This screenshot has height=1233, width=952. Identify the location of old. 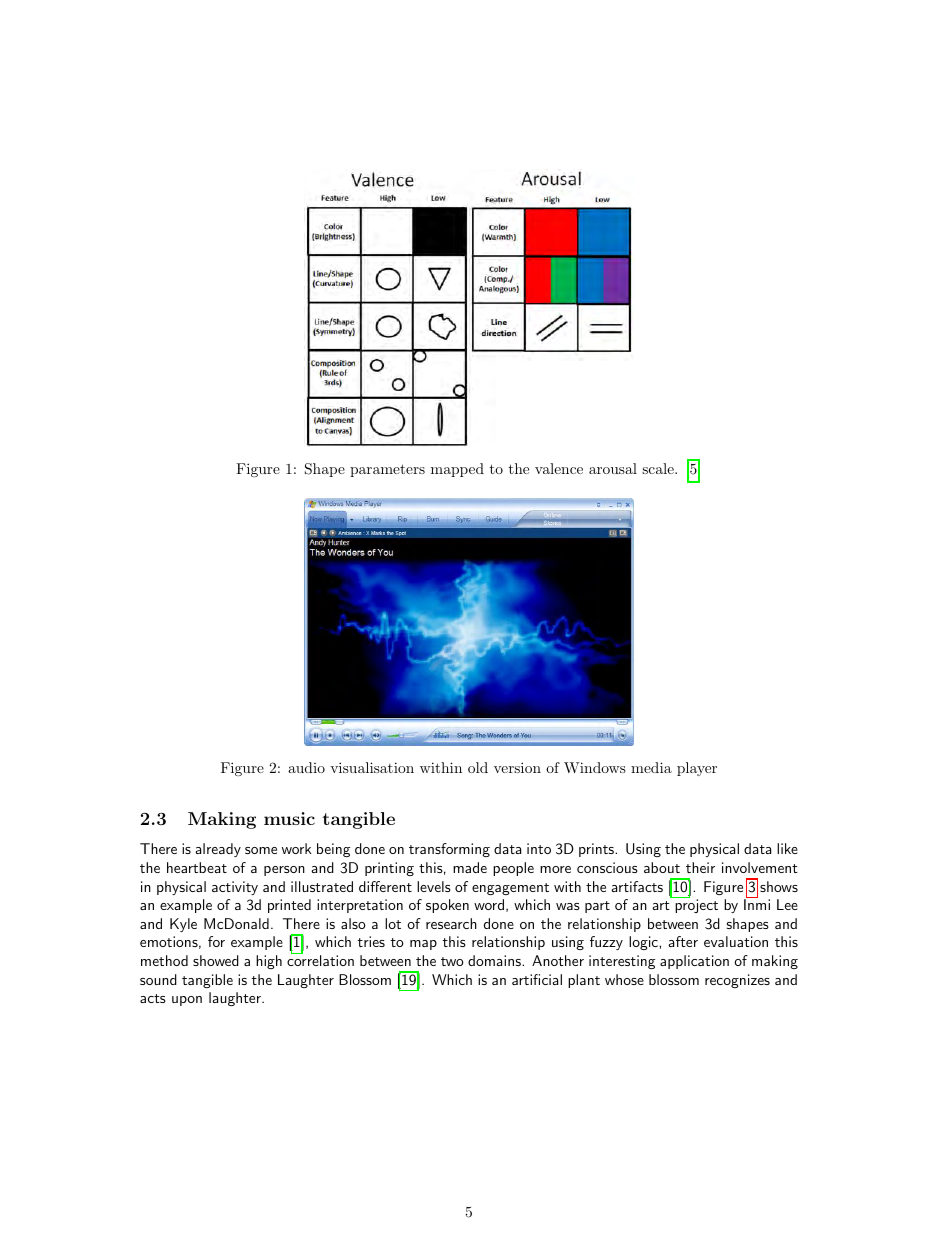
(478, 767).
